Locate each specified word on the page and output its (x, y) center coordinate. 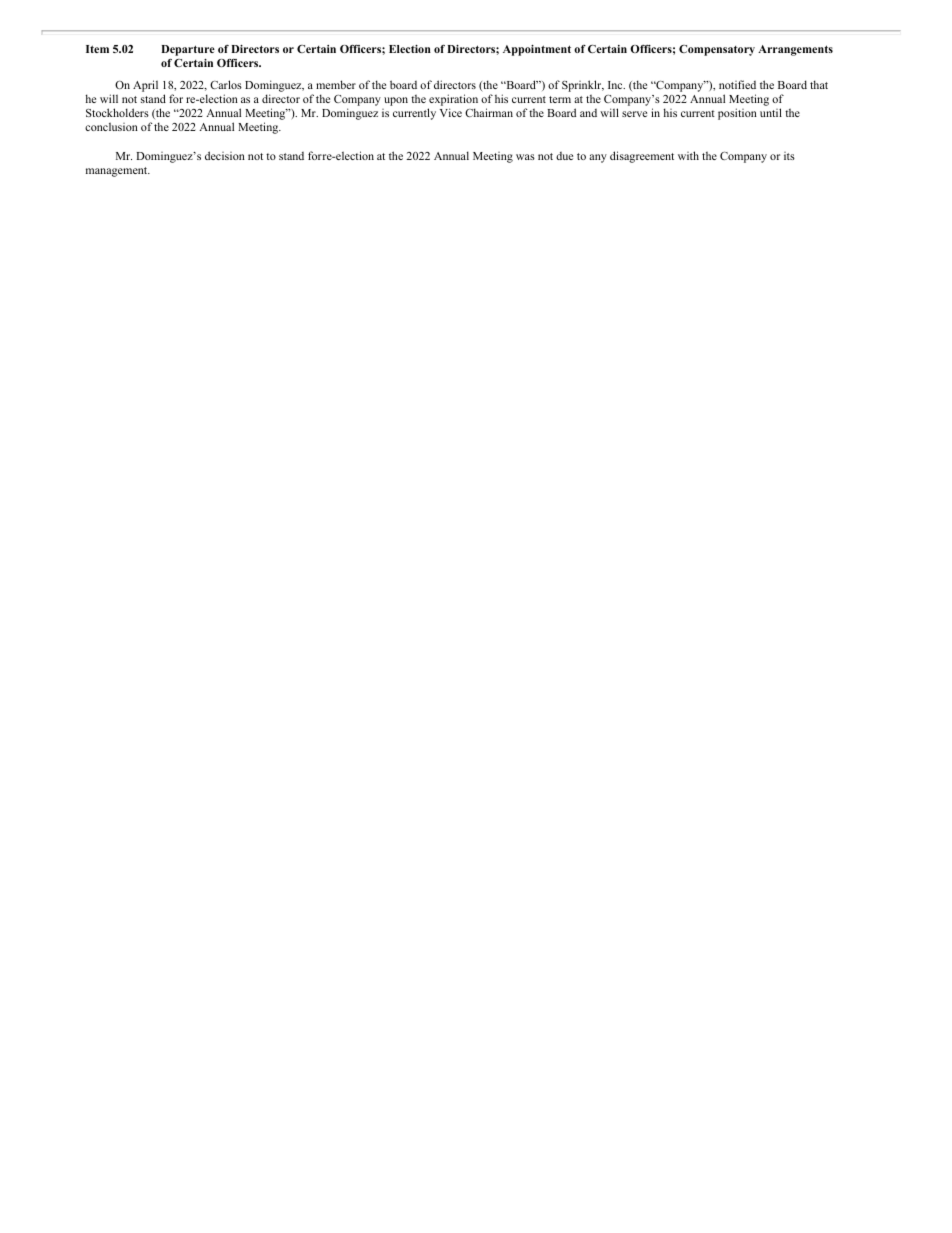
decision (225, 155)
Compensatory (717, 50)
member (336, 84)
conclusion (111, 126)
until (771, 112)
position (737, 114)
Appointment (537, 50)
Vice (451, 112)
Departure (188, 50)
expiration (453, 100)
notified (737, 84)
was (525, 157)
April (145, 86)
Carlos (226, 84)
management (118, 172)
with (688, 155)
